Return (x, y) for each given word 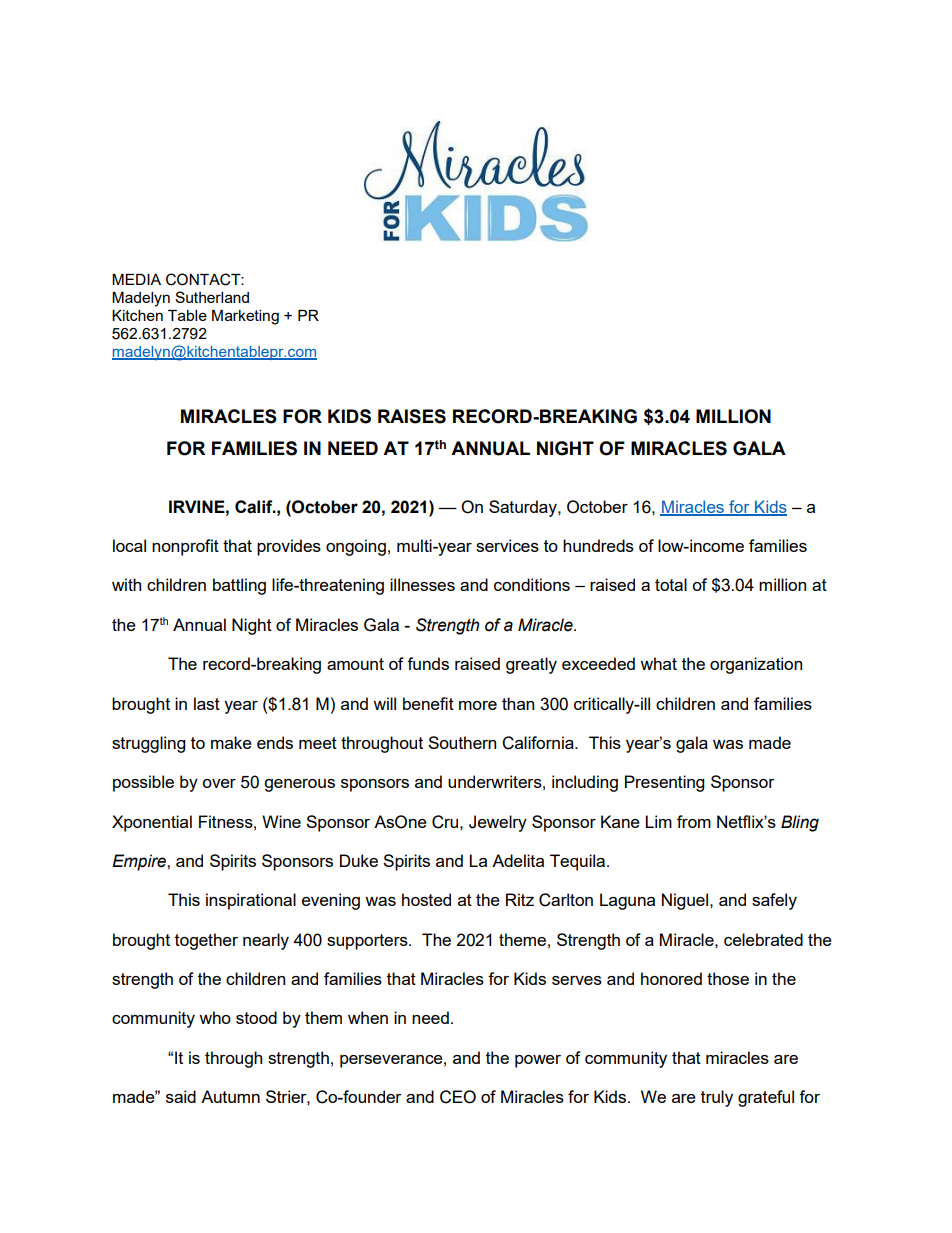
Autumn (230, 1096)
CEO (458, 1097)
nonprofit (185, 547)
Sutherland (212, 297)
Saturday (524, 508)
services (507, 545)
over (219, 783)
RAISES (412, 416)
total (671, 584)
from (694, 821)
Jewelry (498, 823)
